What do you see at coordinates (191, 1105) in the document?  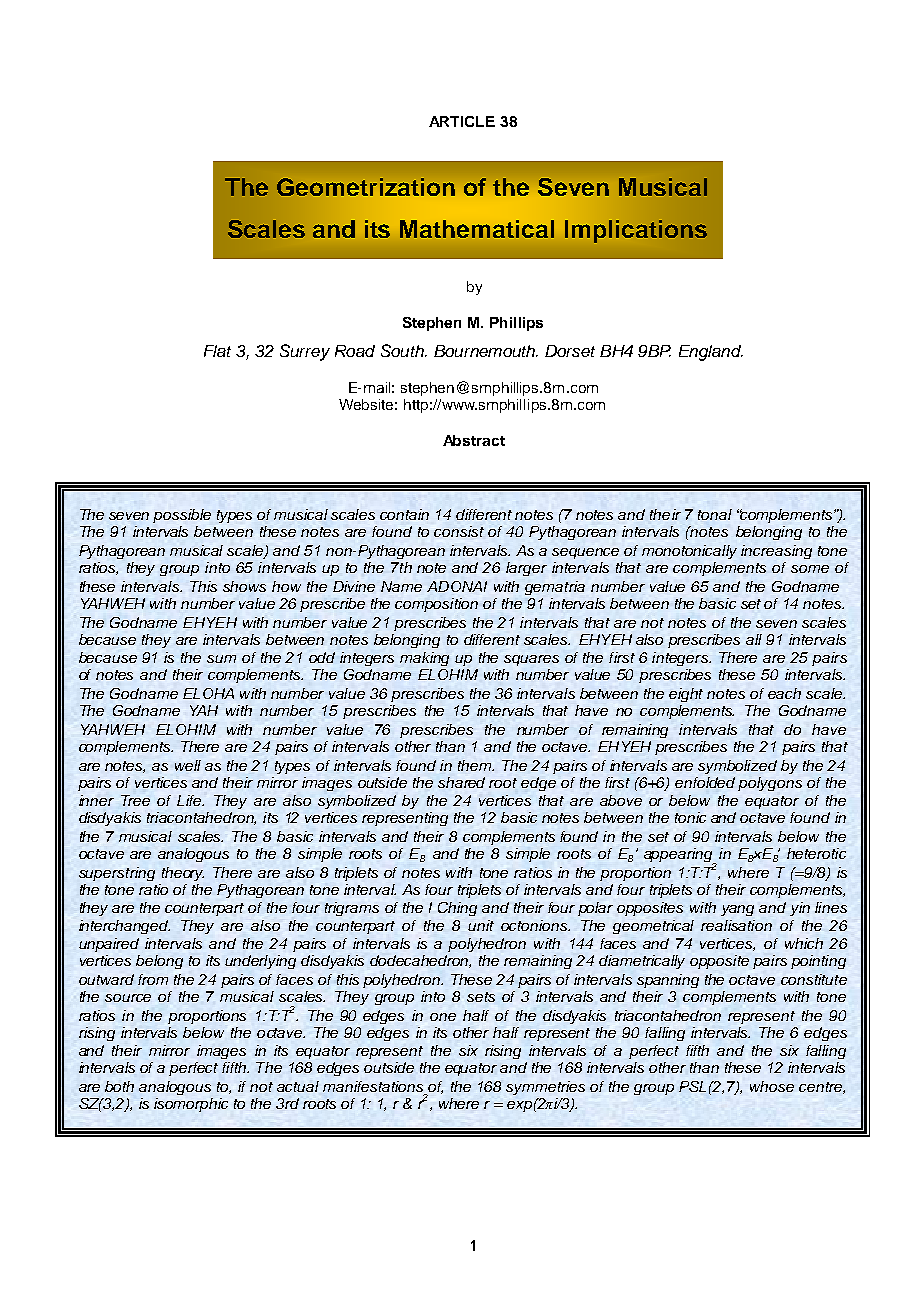 I see `isomorphic` at bounding box center [191, 1105].
